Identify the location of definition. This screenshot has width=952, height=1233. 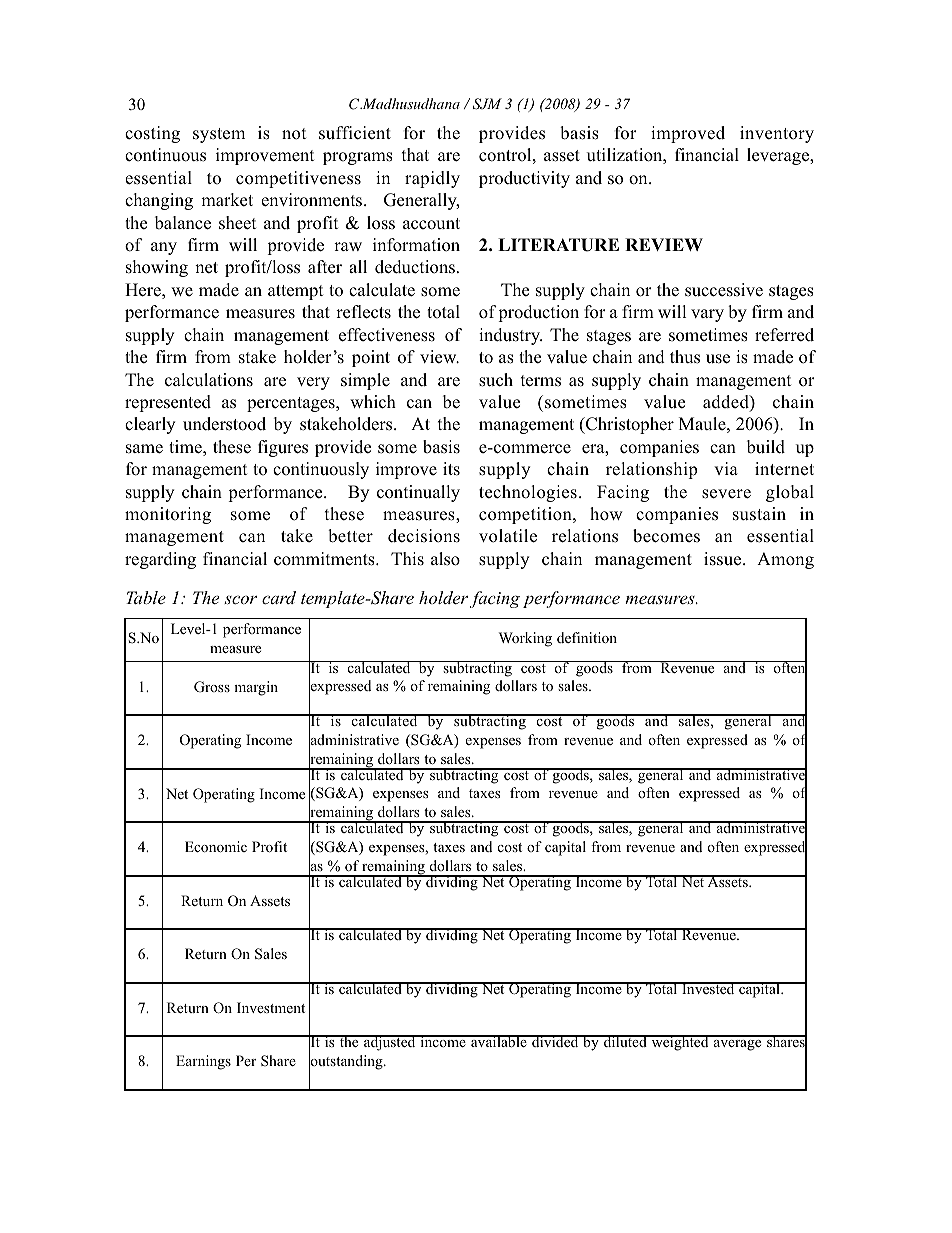
(587, 637).
